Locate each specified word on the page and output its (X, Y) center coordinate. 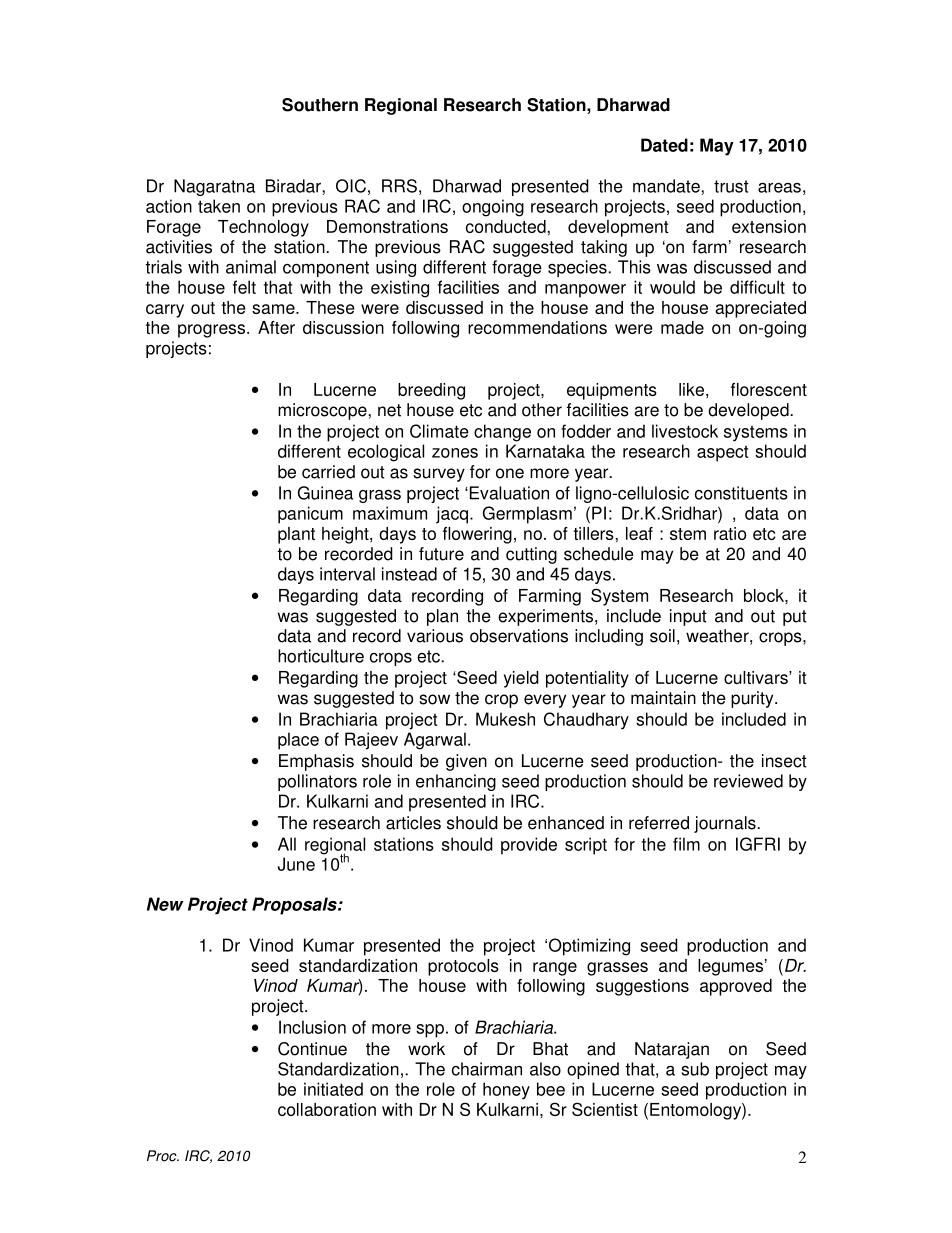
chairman (487, 1069)
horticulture (321, 656)
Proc (163, 1156)
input (688, 617)
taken (219, 206)
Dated (664, 145)
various (435, 636)
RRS (399, 186)
